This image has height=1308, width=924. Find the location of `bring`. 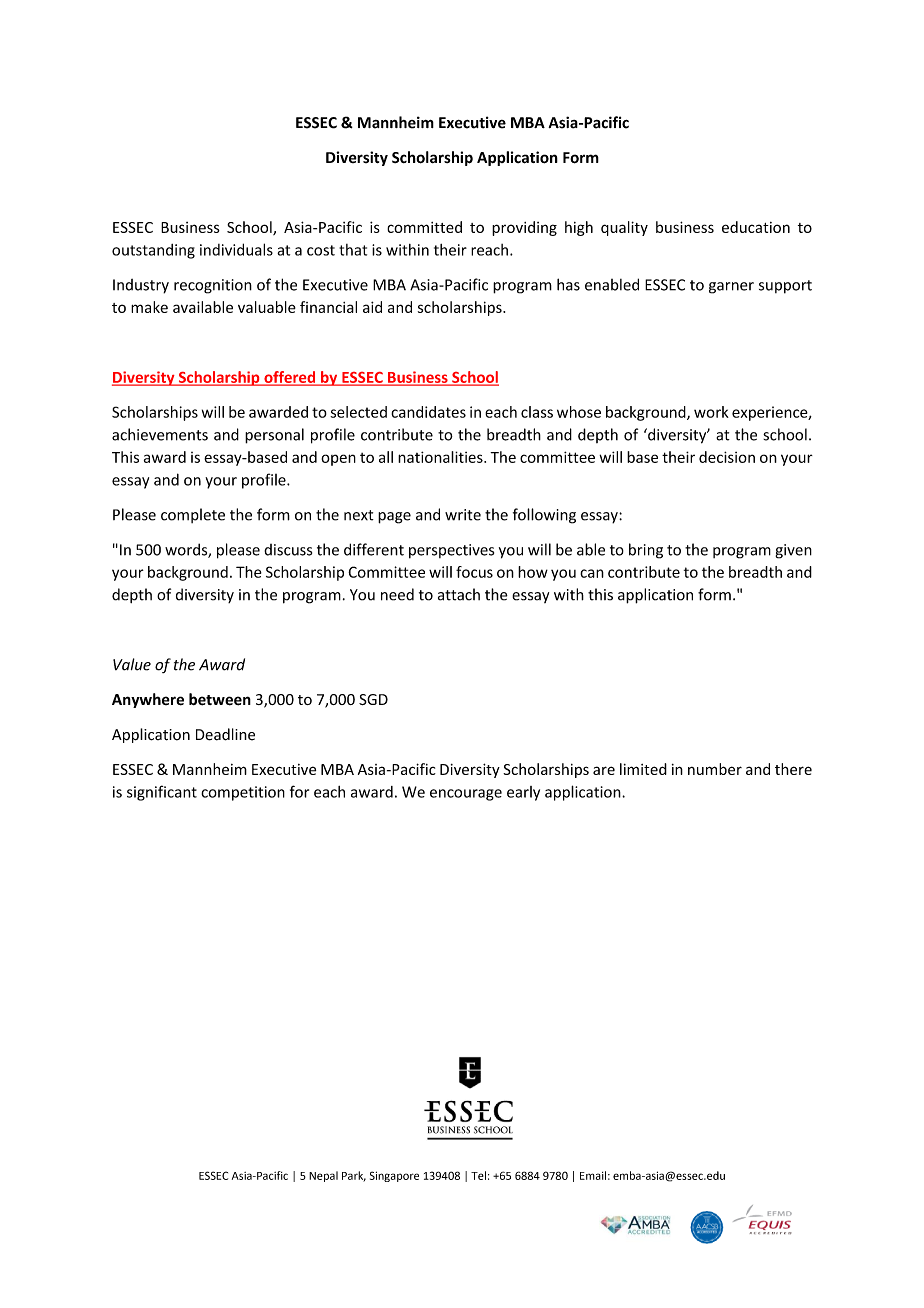

bring is located at coordinates (646, 551).
